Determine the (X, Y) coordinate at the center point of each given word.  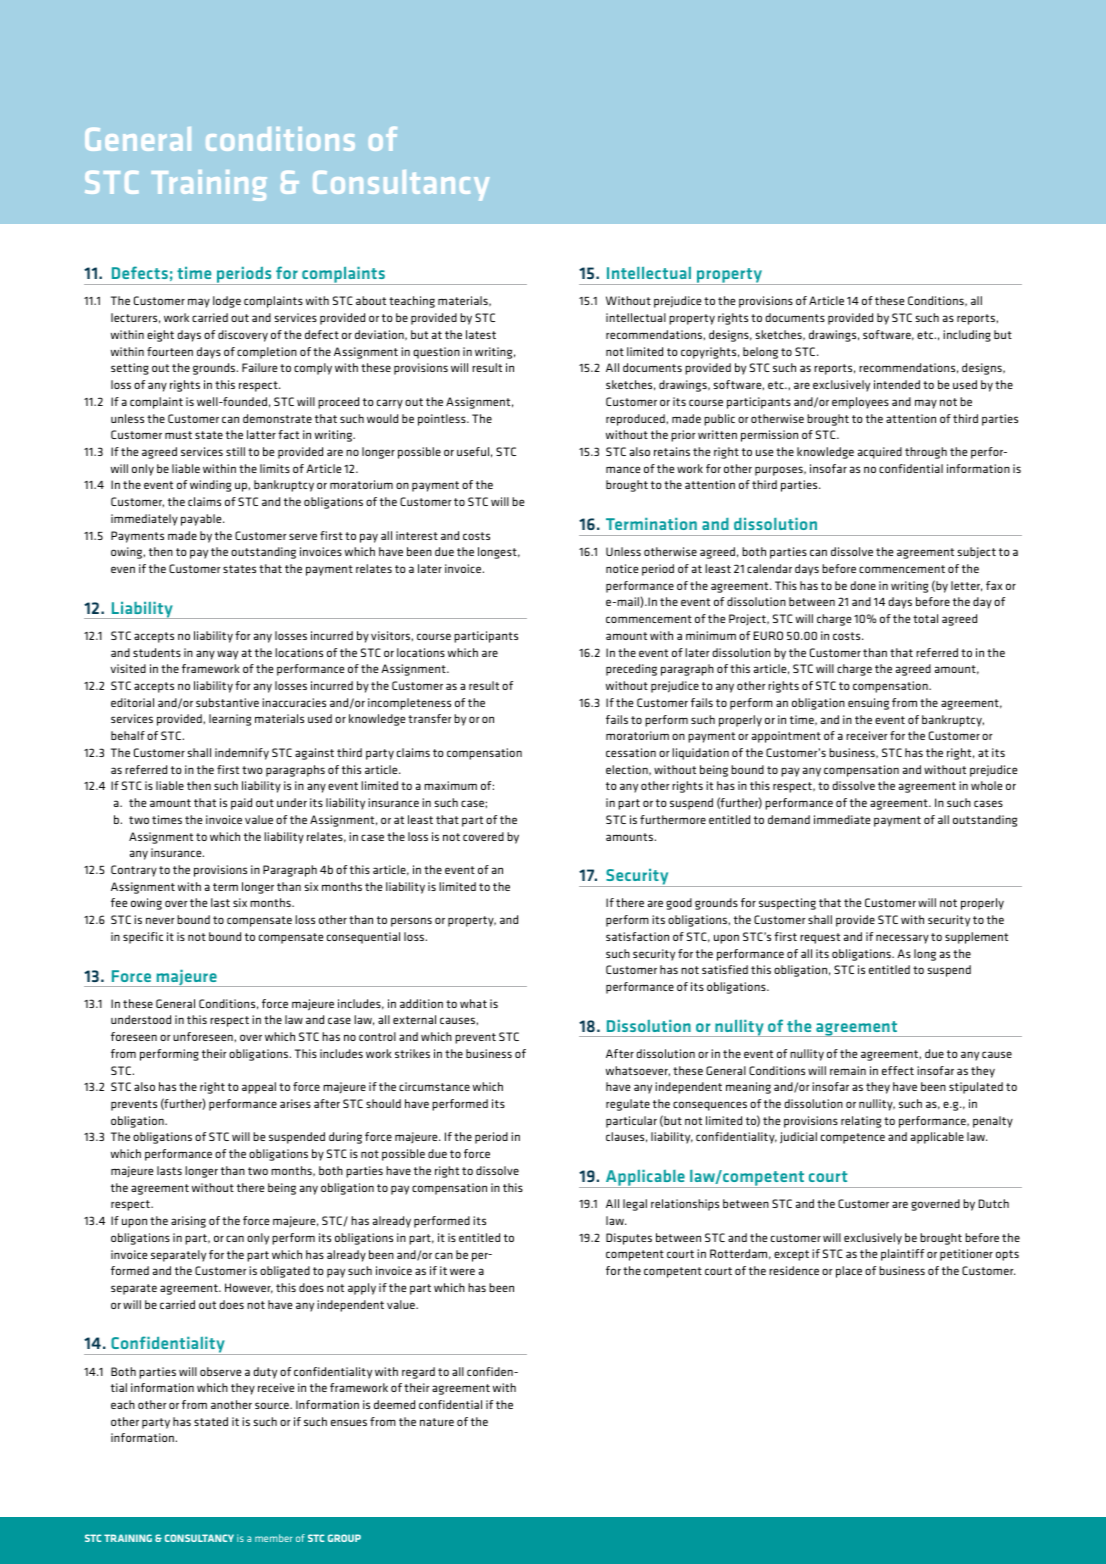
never (160, 920)
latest (481, 334)
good (679, 904)
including (967, 336)
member (273, 1538)
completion (267, 353)
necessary (902, 939)
